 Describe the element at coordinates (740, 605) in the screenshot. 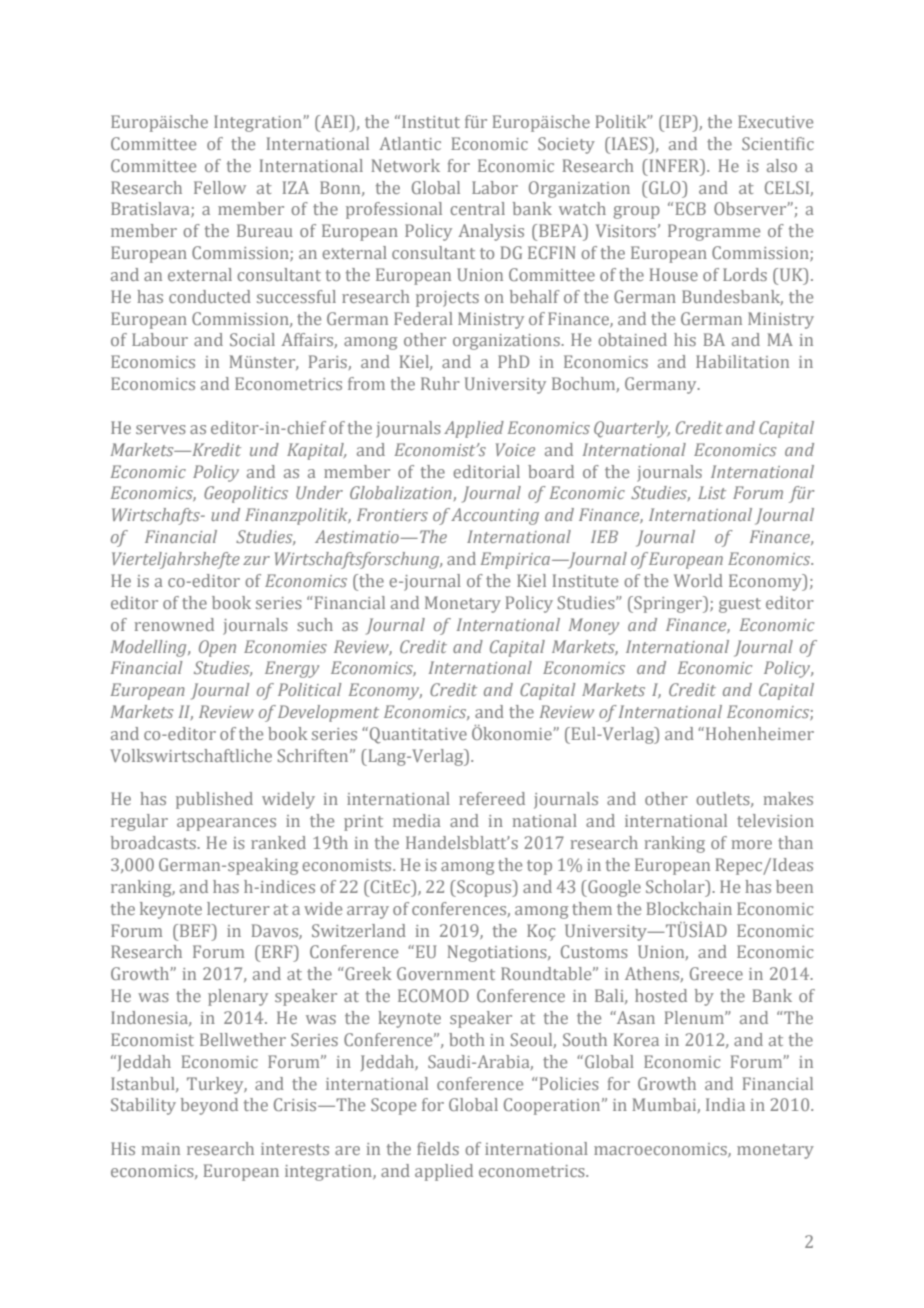

I see `guest` at that location.
